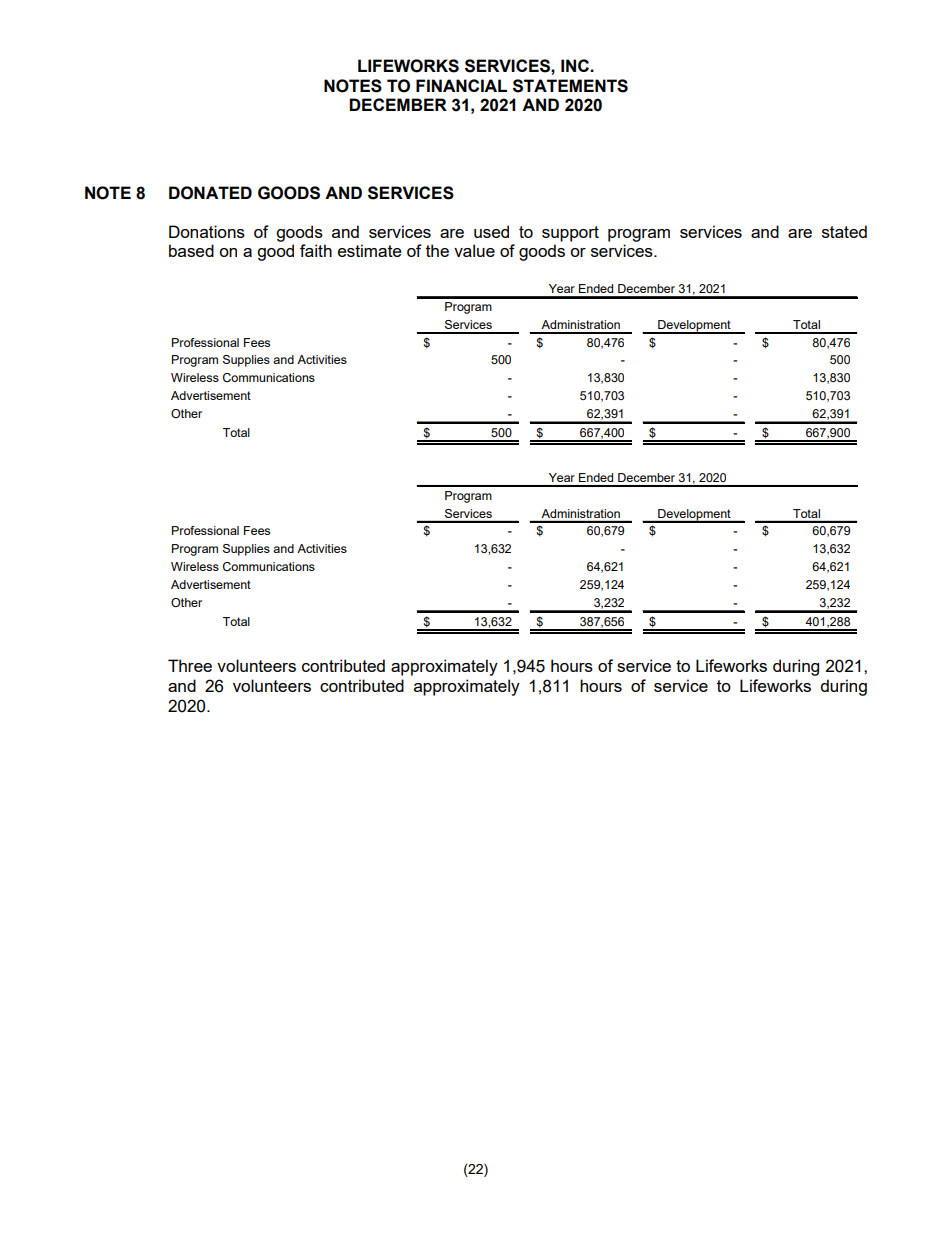  I want to click on support, so click(570, 234).
